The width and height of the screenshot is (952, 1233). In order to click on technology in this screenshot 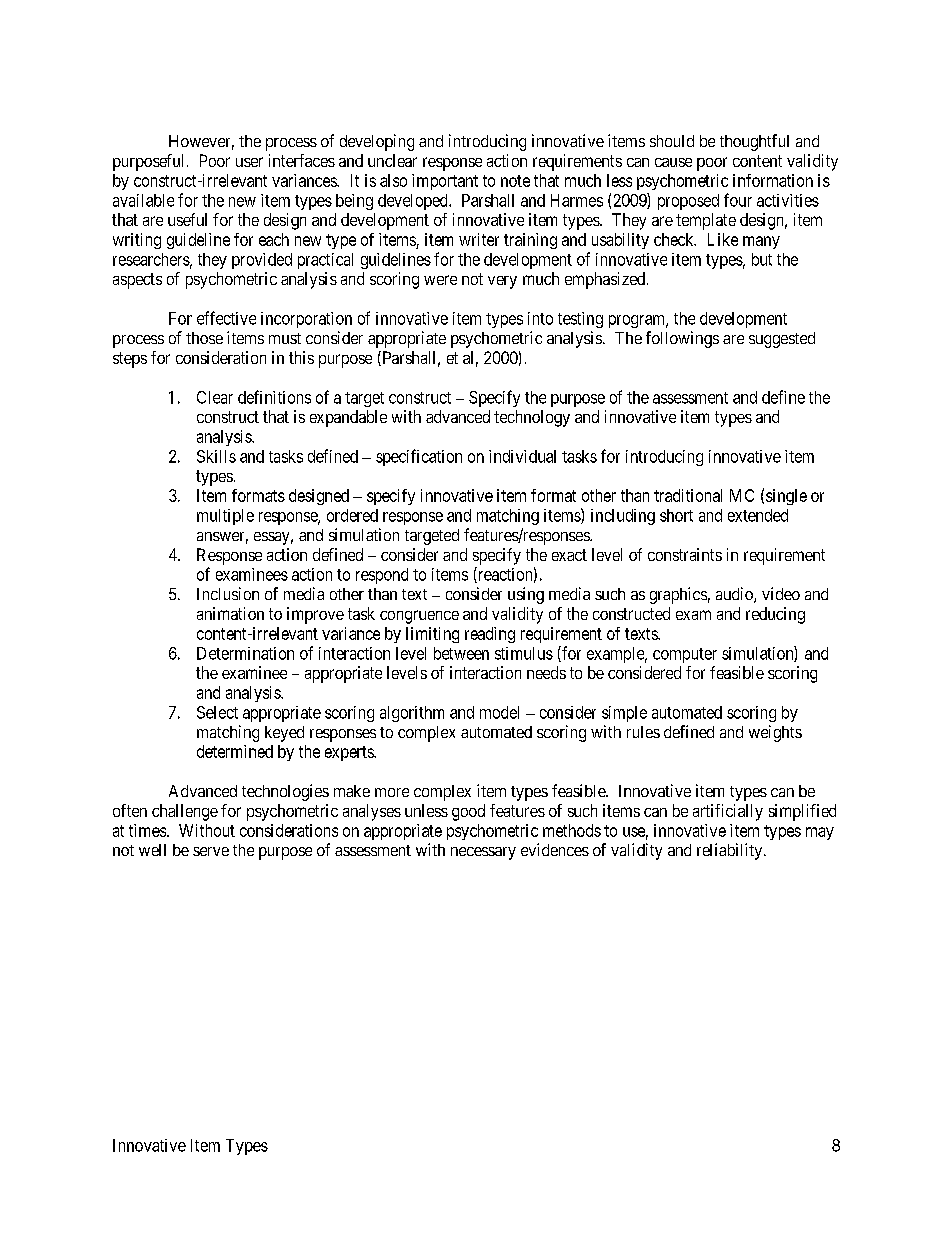, I will do `click(532, 418)`.
